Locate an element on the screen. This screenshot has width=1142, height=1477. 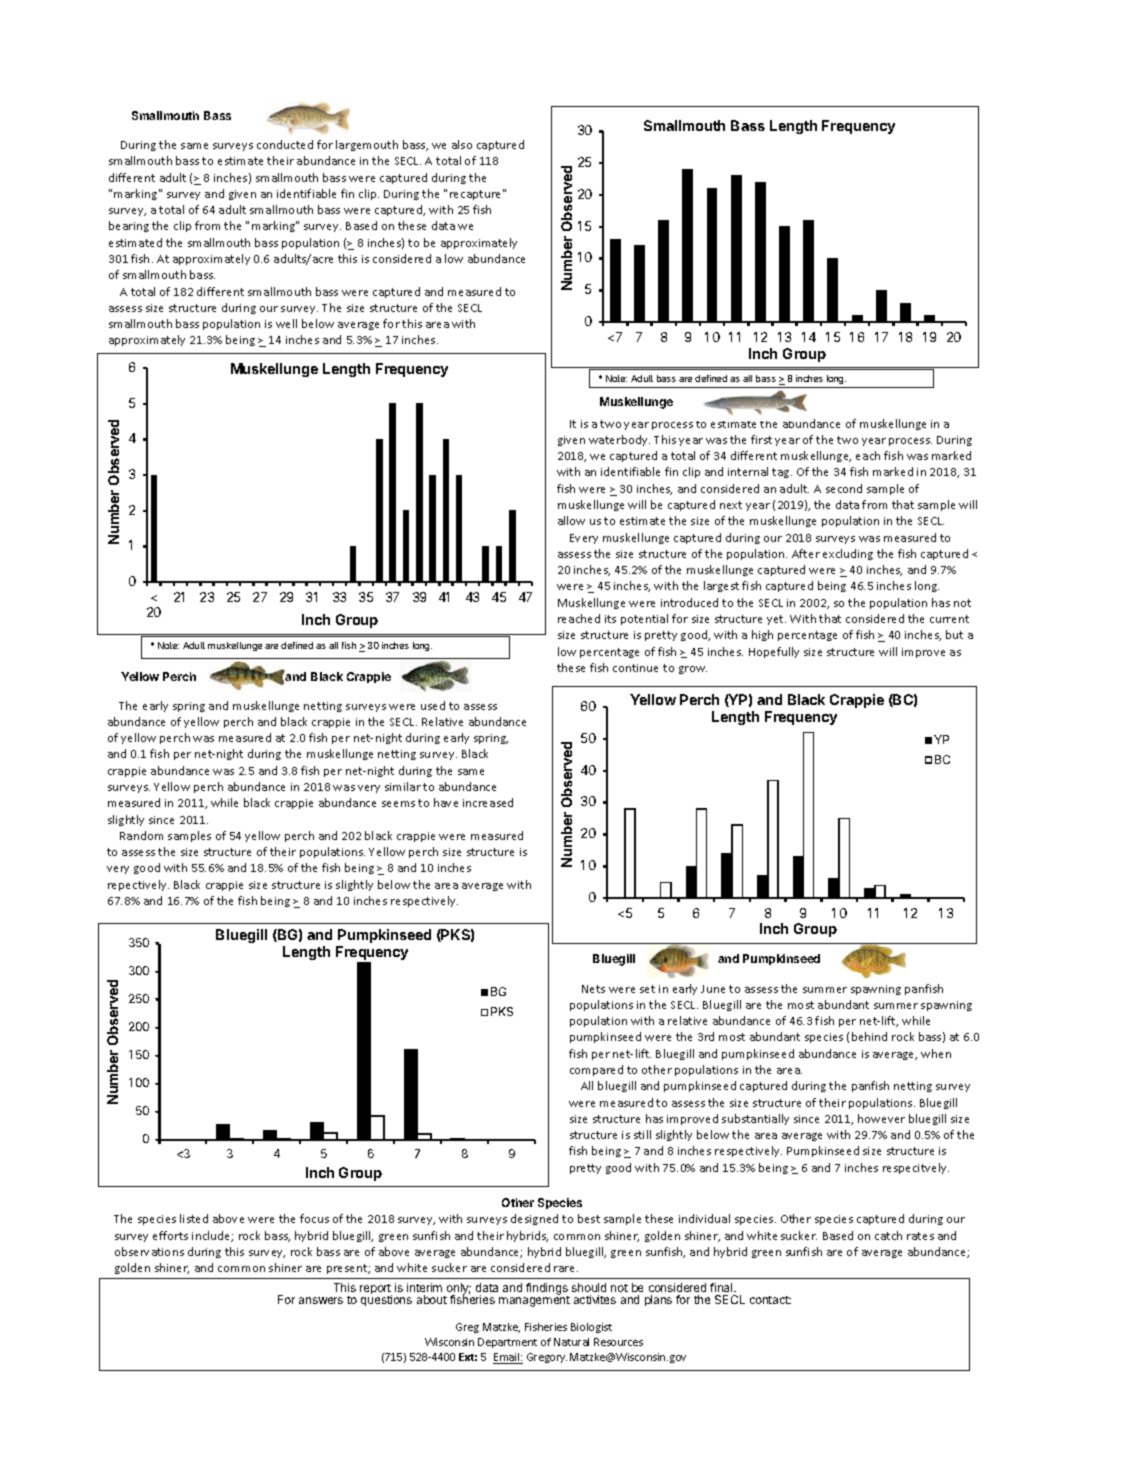
also is located at coordinates (462, 144).
